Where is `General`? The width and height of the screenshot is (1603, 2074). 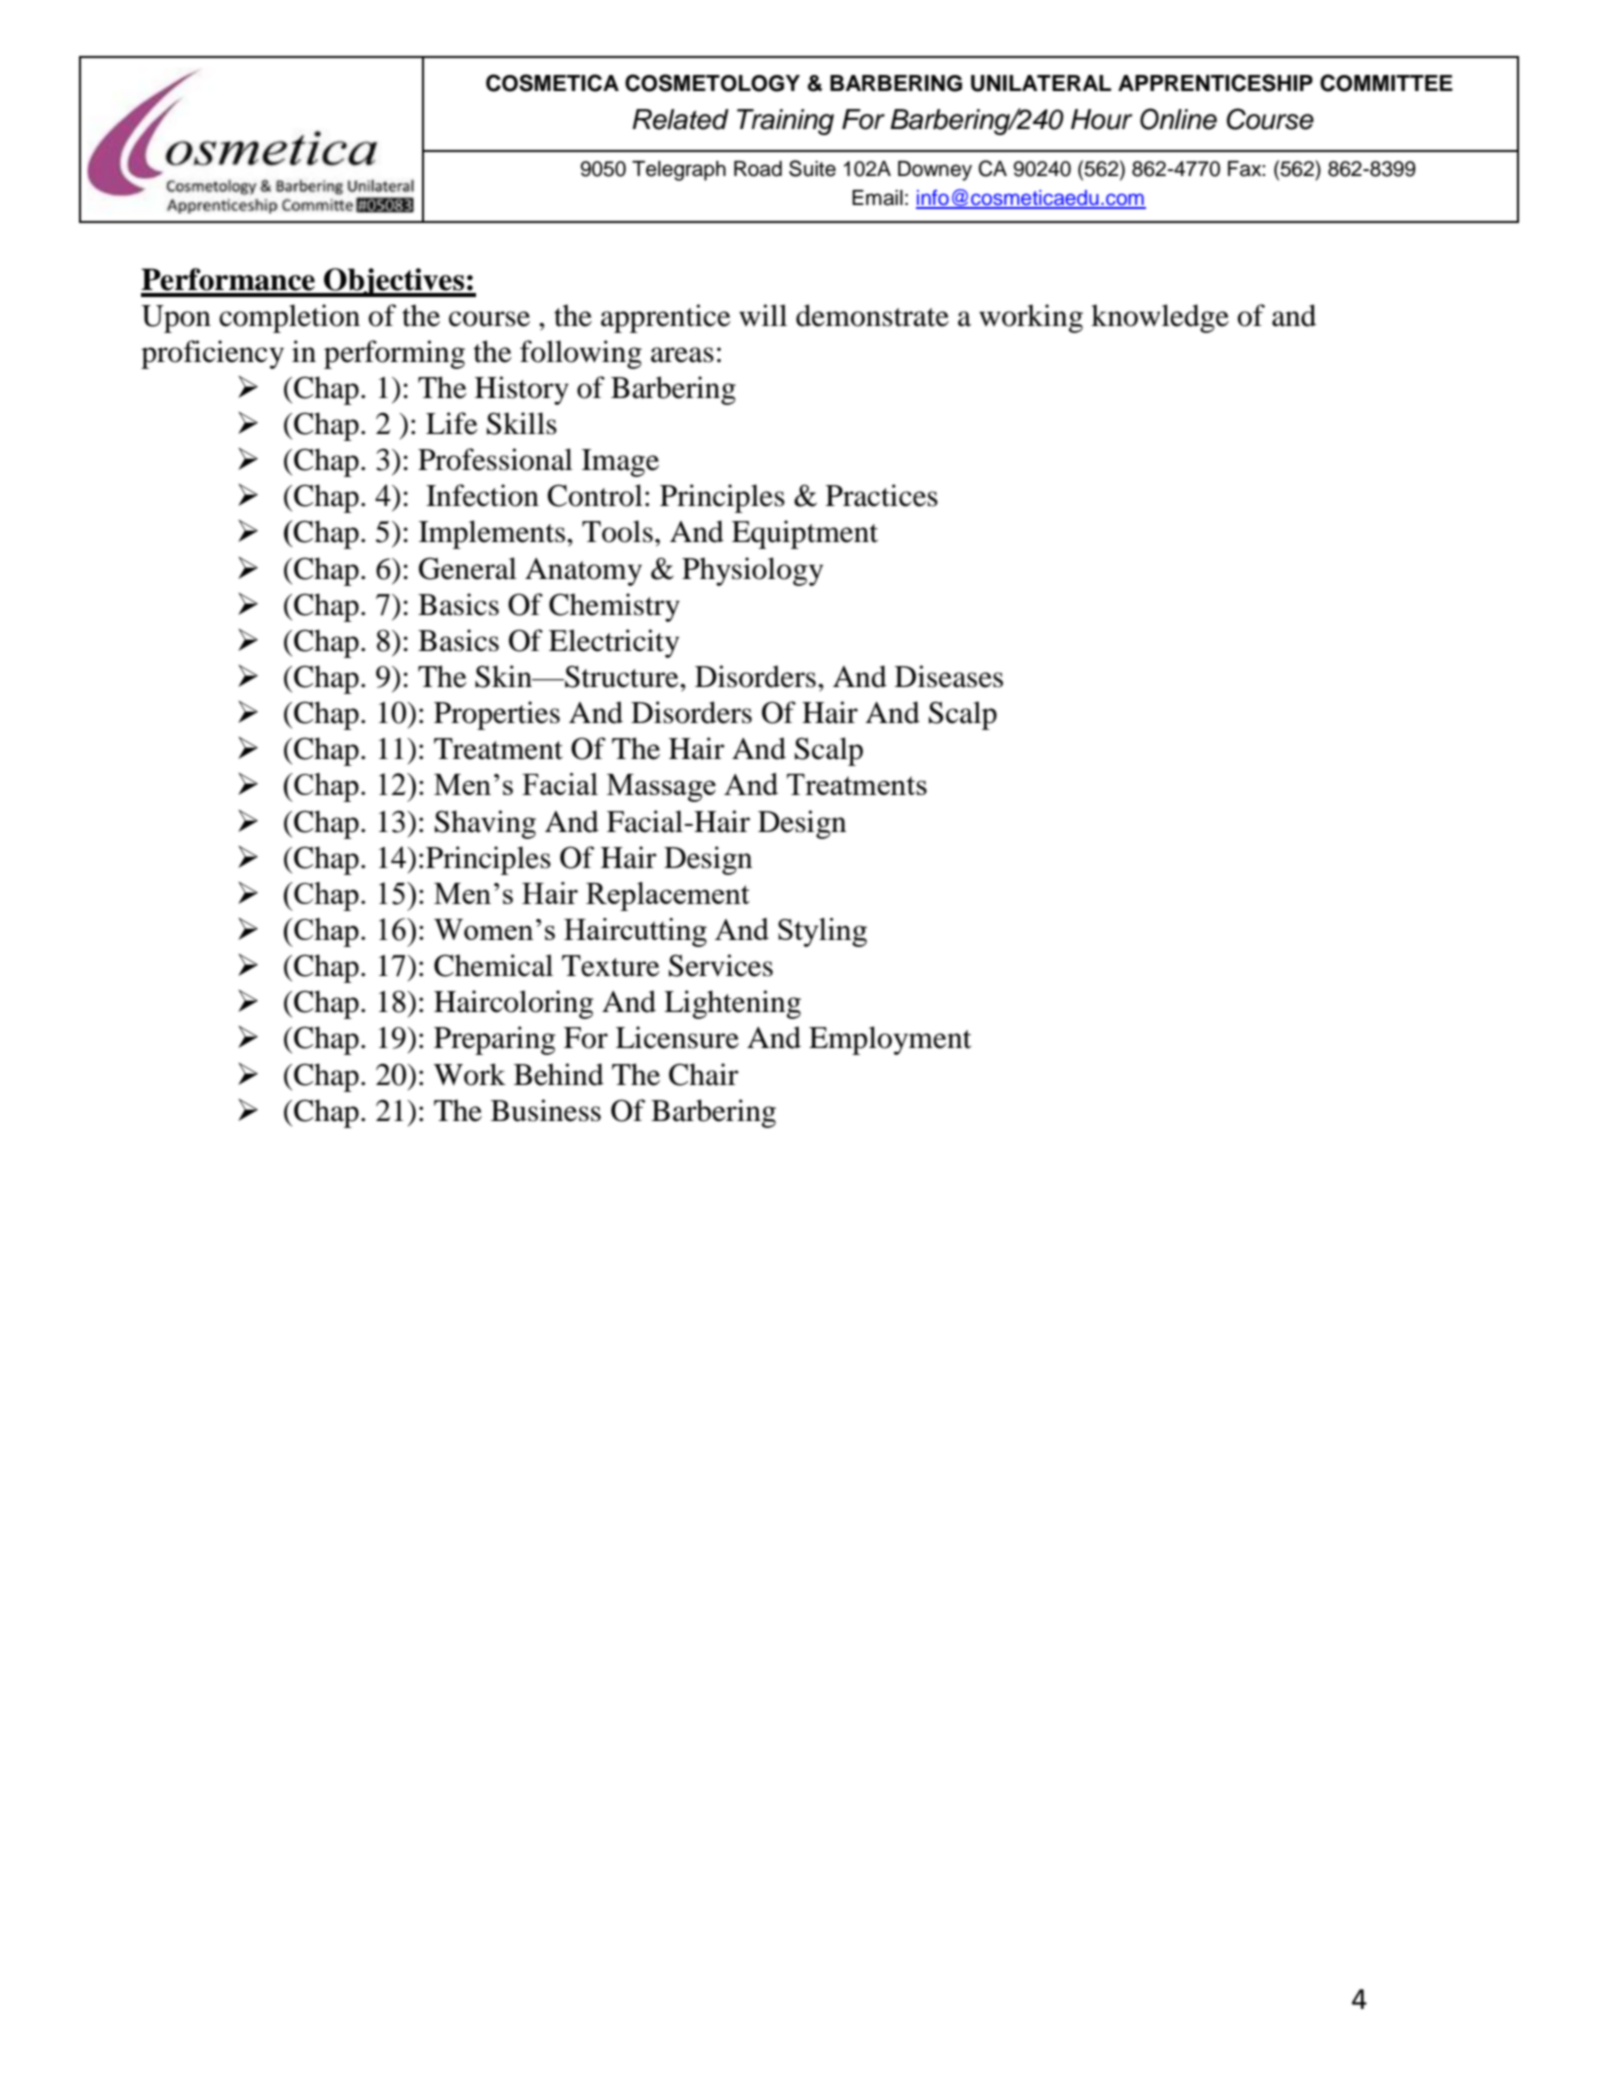
General is located at coordinates (468, 568).
